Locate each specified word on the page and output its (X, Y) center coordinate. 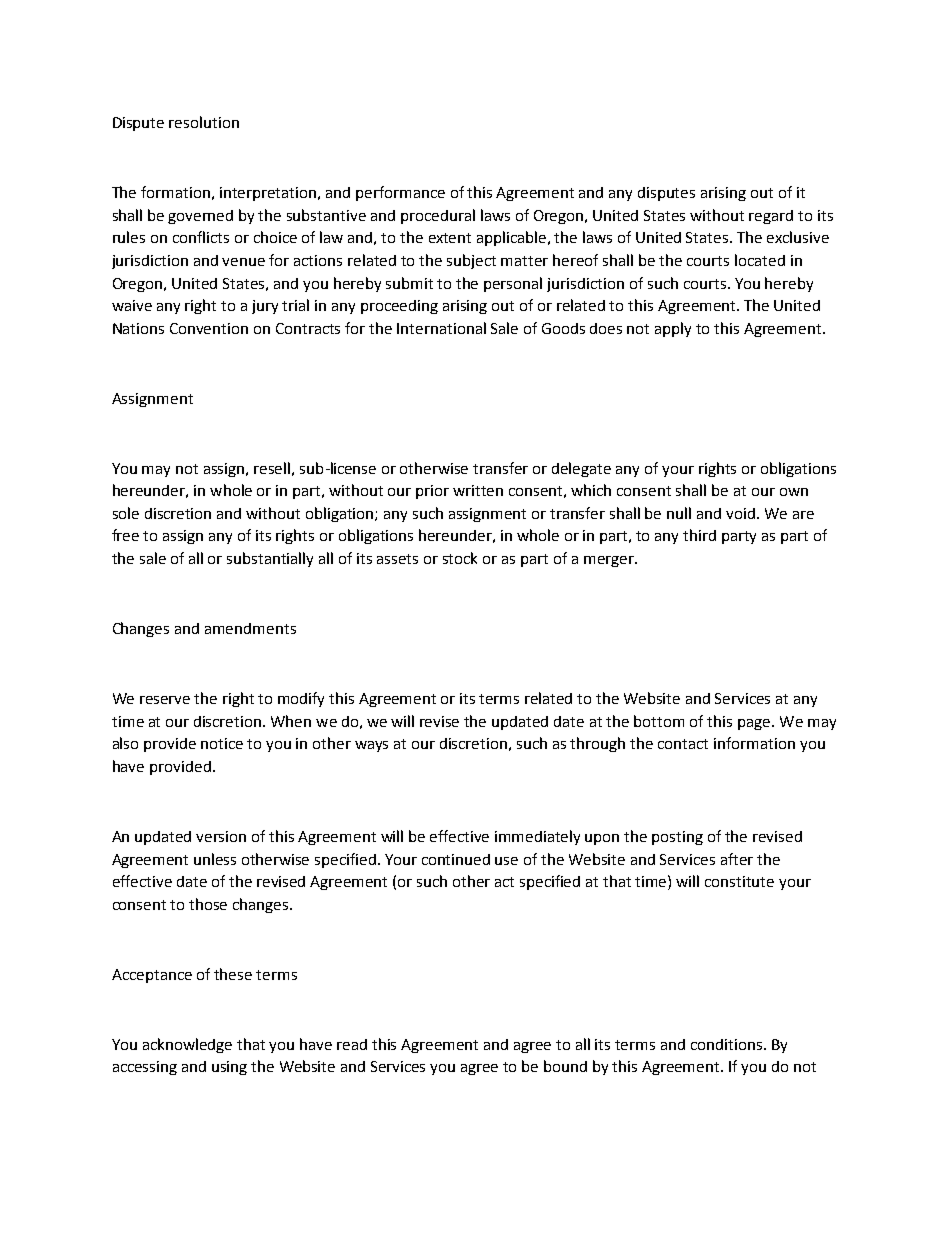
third (699, 535)
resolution (204, 122)
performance (400, 193)
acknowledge (187, 1045)
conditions (728, 1044)
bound (565, 1066)
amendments (250, 628)
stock (460, 558)
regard (771, 217)
